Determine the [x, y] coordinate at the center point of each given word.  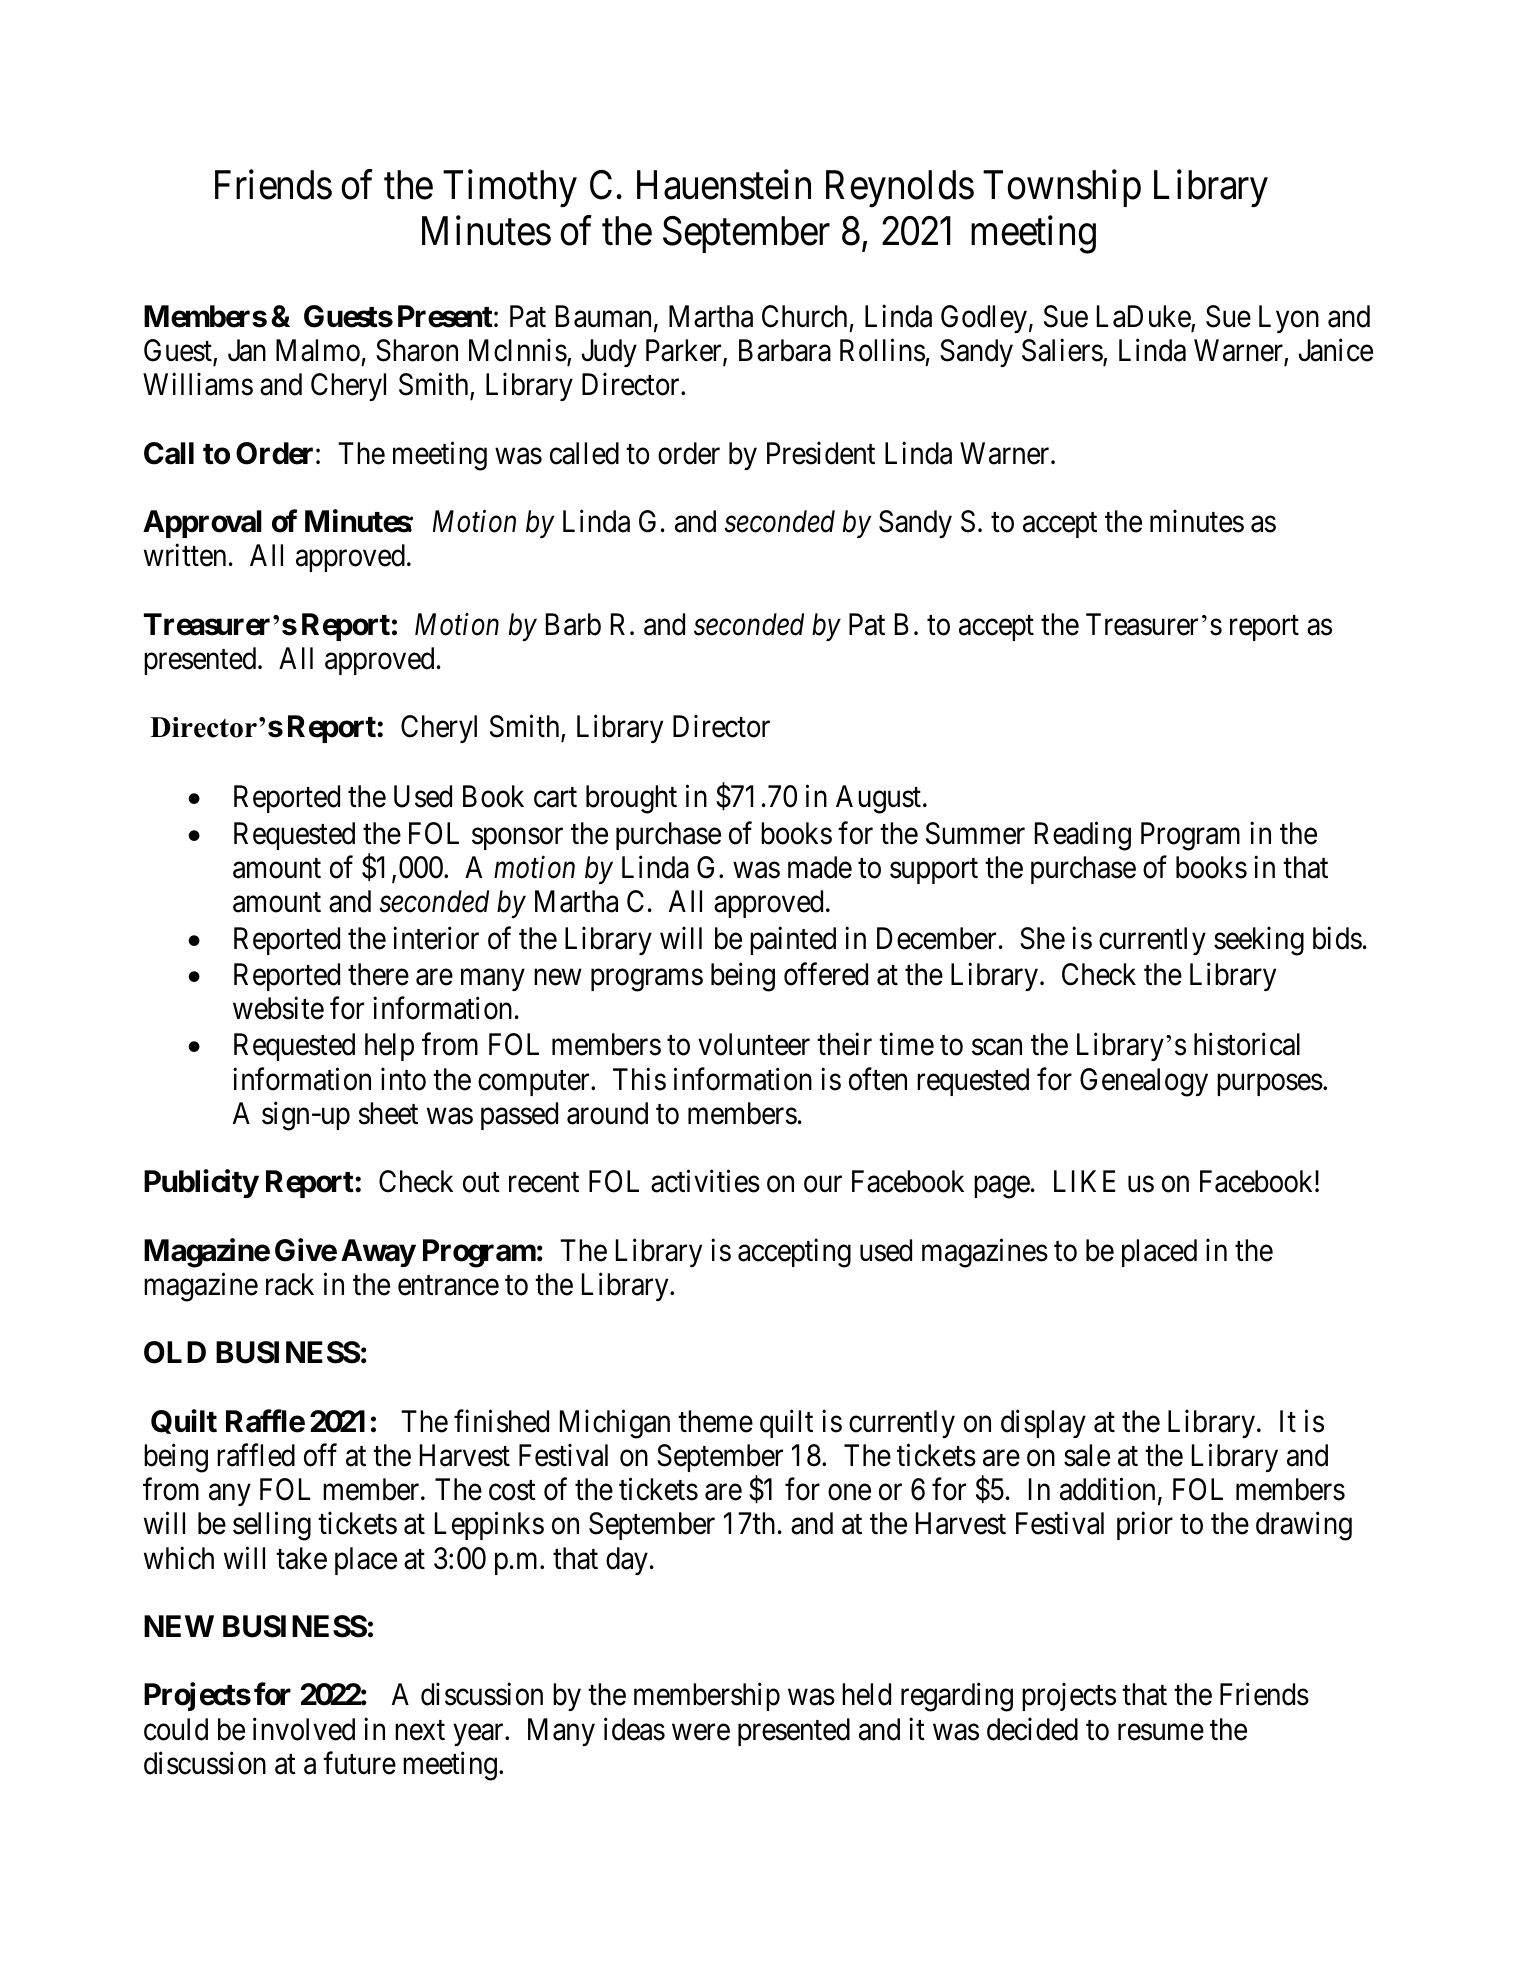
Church [804, 316]
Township [1062, 188]
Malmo [318, 350]
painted [793, 940]
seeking [1259, 941]
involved [304, 1729]
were [701, 1732]
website [278, 1008]
